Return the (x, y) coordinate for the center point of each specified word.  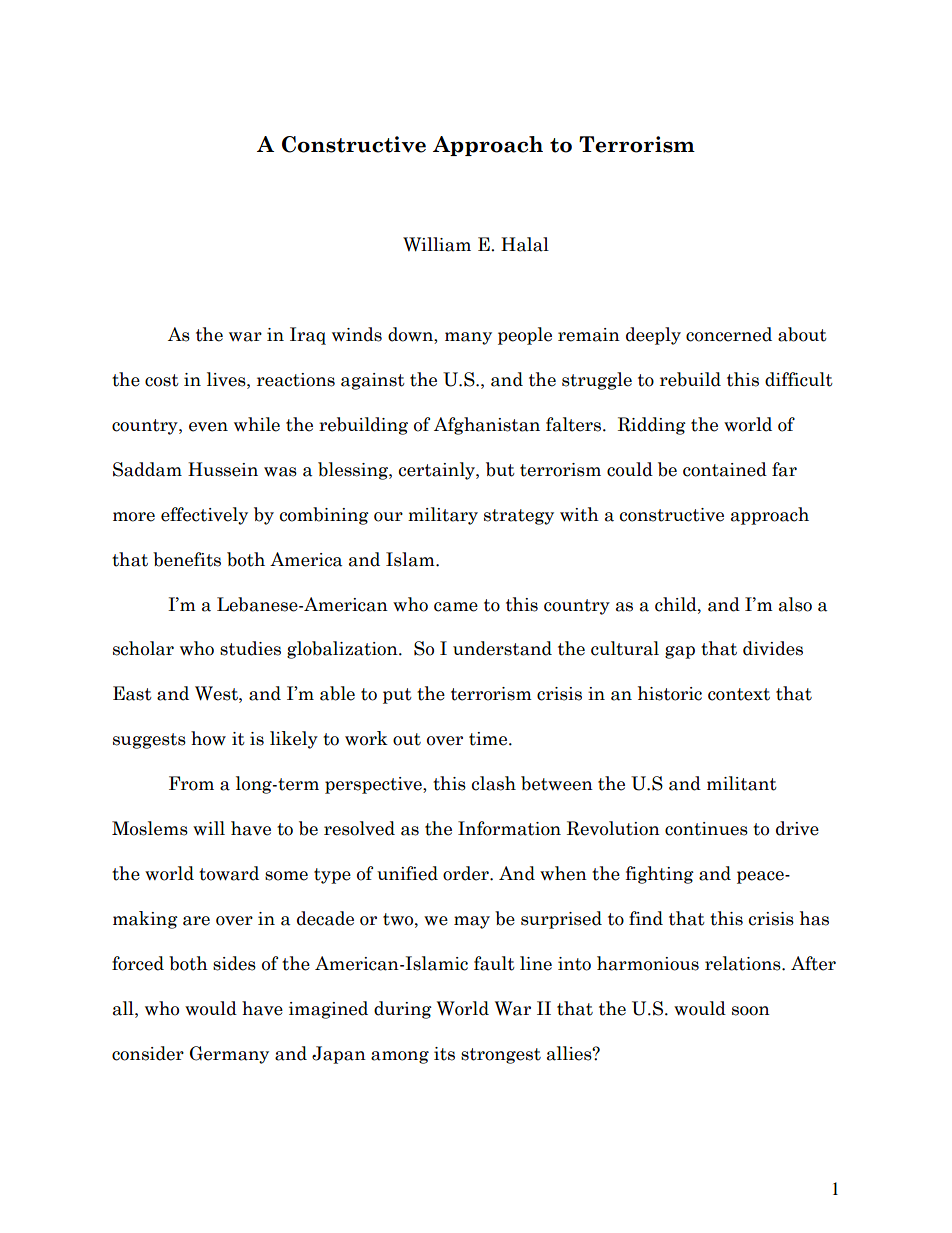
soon (751, 1011)
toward (229, 873)
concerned (729, 334)
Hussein (223, 469)
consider (148, 1053)
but (500, 469)
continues (706, 829)
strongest (501, 1056)
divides (773, 648)
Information (509, 828)
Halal (525, 244)
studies (250, 648)
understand (502, 648)
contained (725, 469)
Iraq (308, 336)
